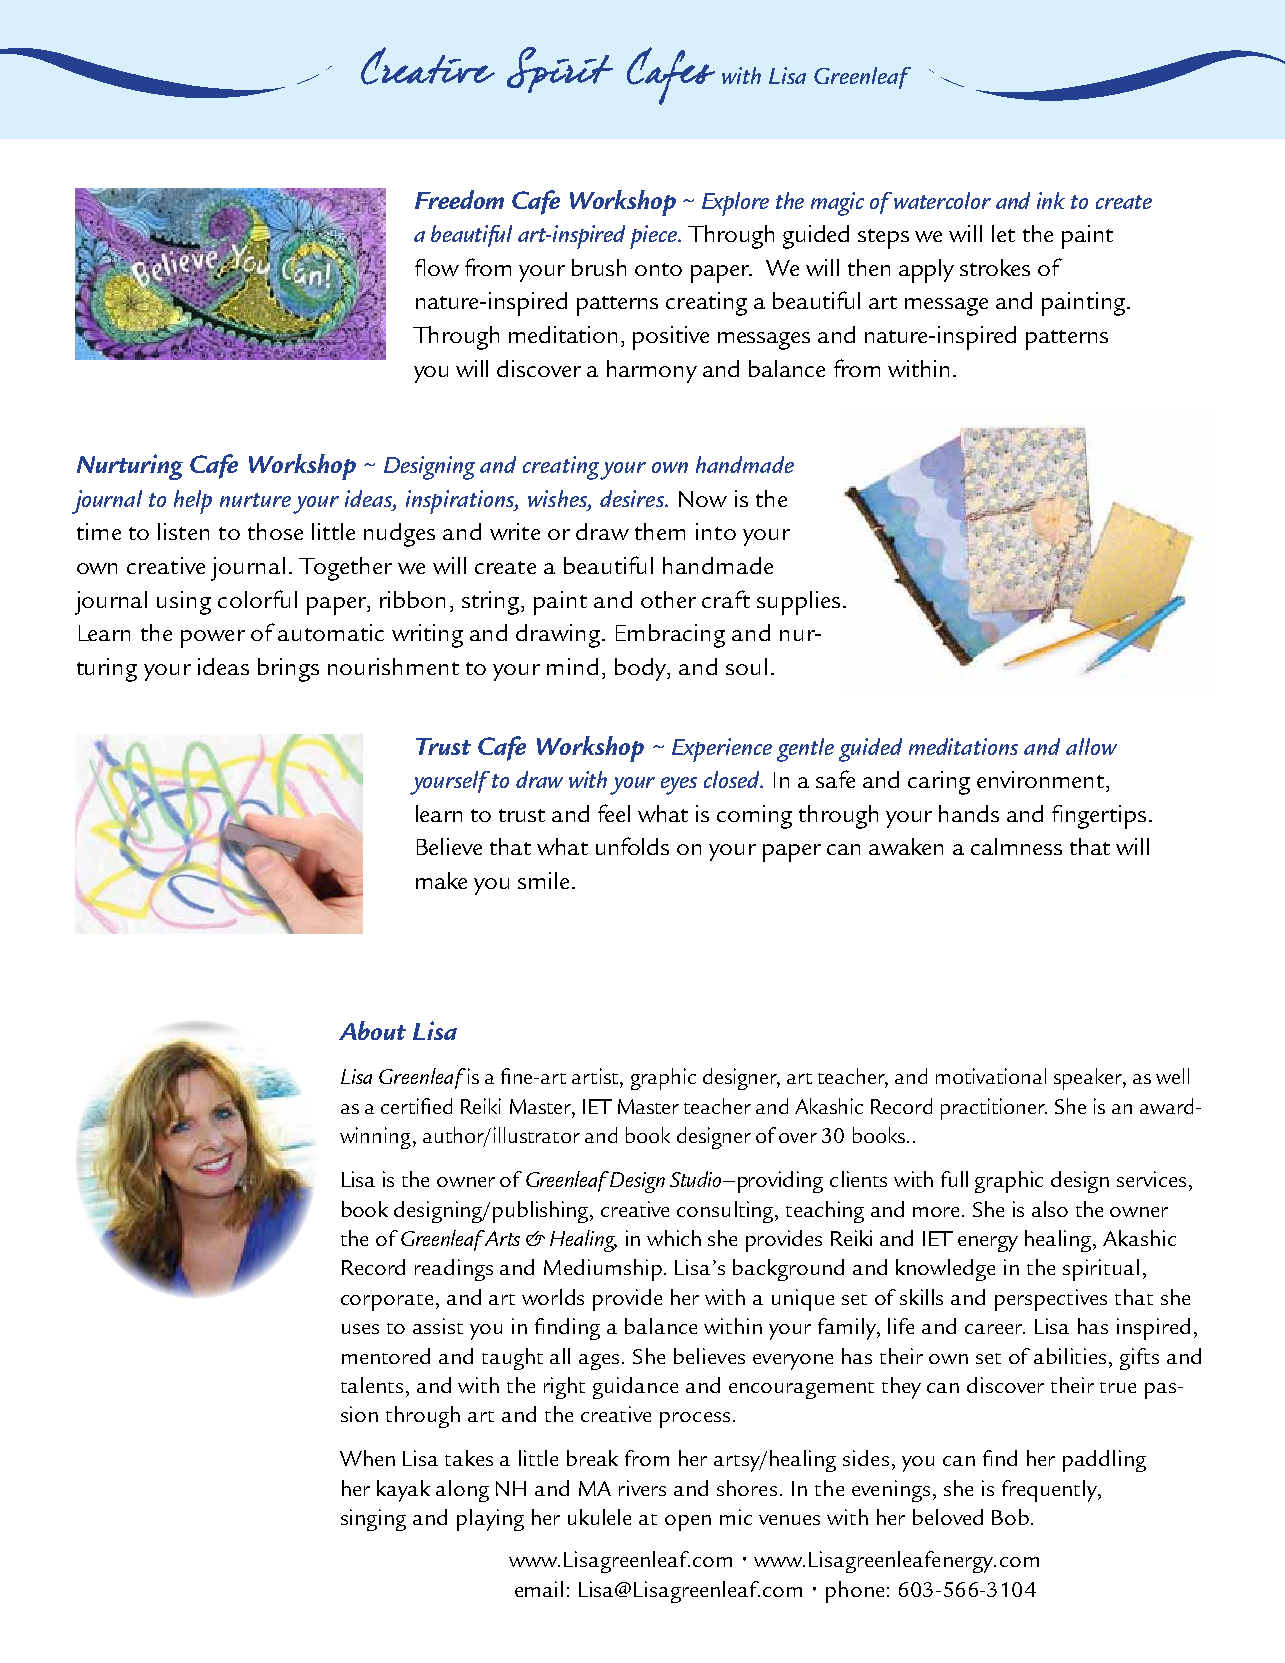  Describe the element at coordinates (437, 267) in the screenshot. I see `flow` at that location.
